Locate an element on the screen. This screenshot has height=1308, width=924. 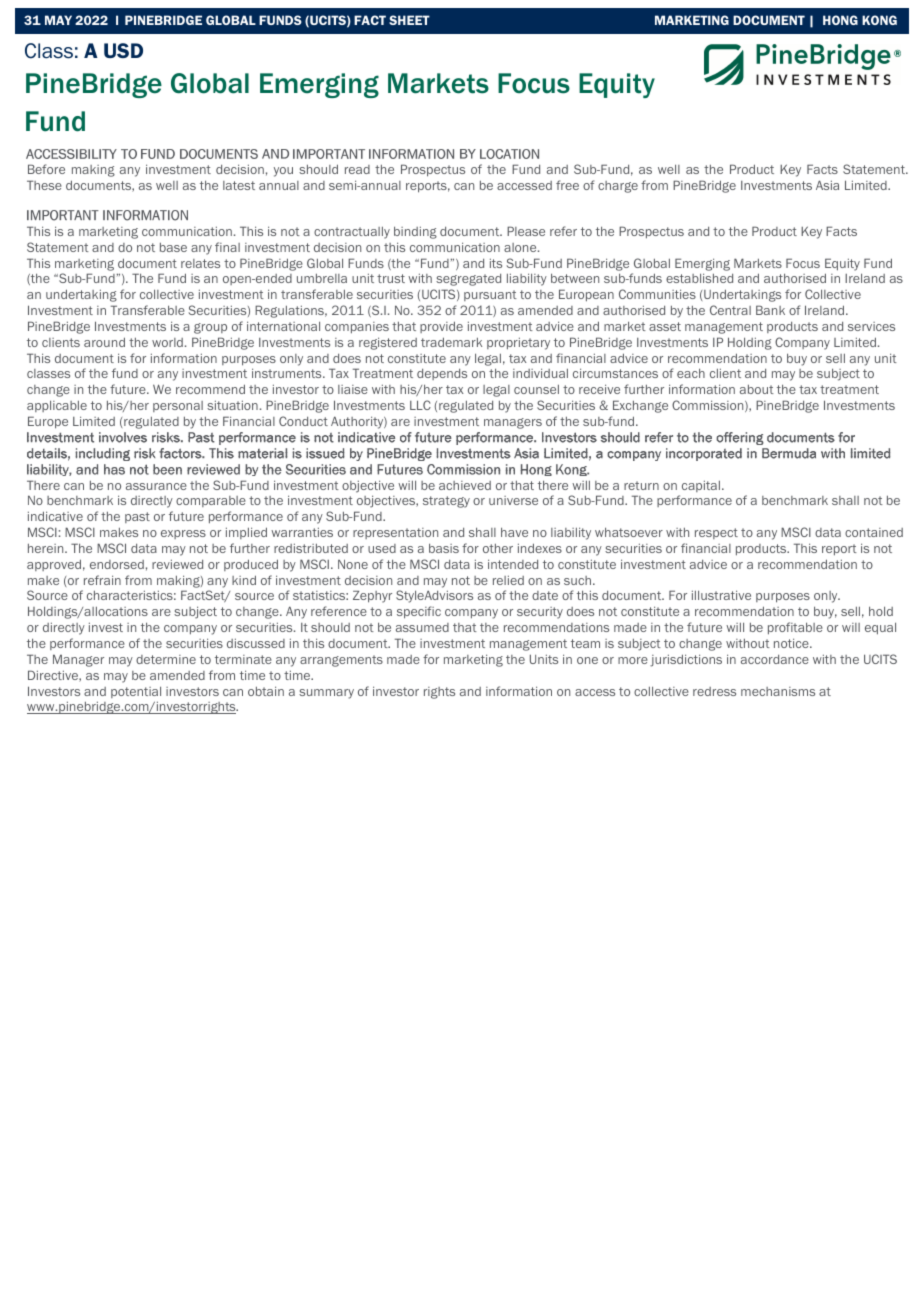
world is located at coordinates (167, 342).
